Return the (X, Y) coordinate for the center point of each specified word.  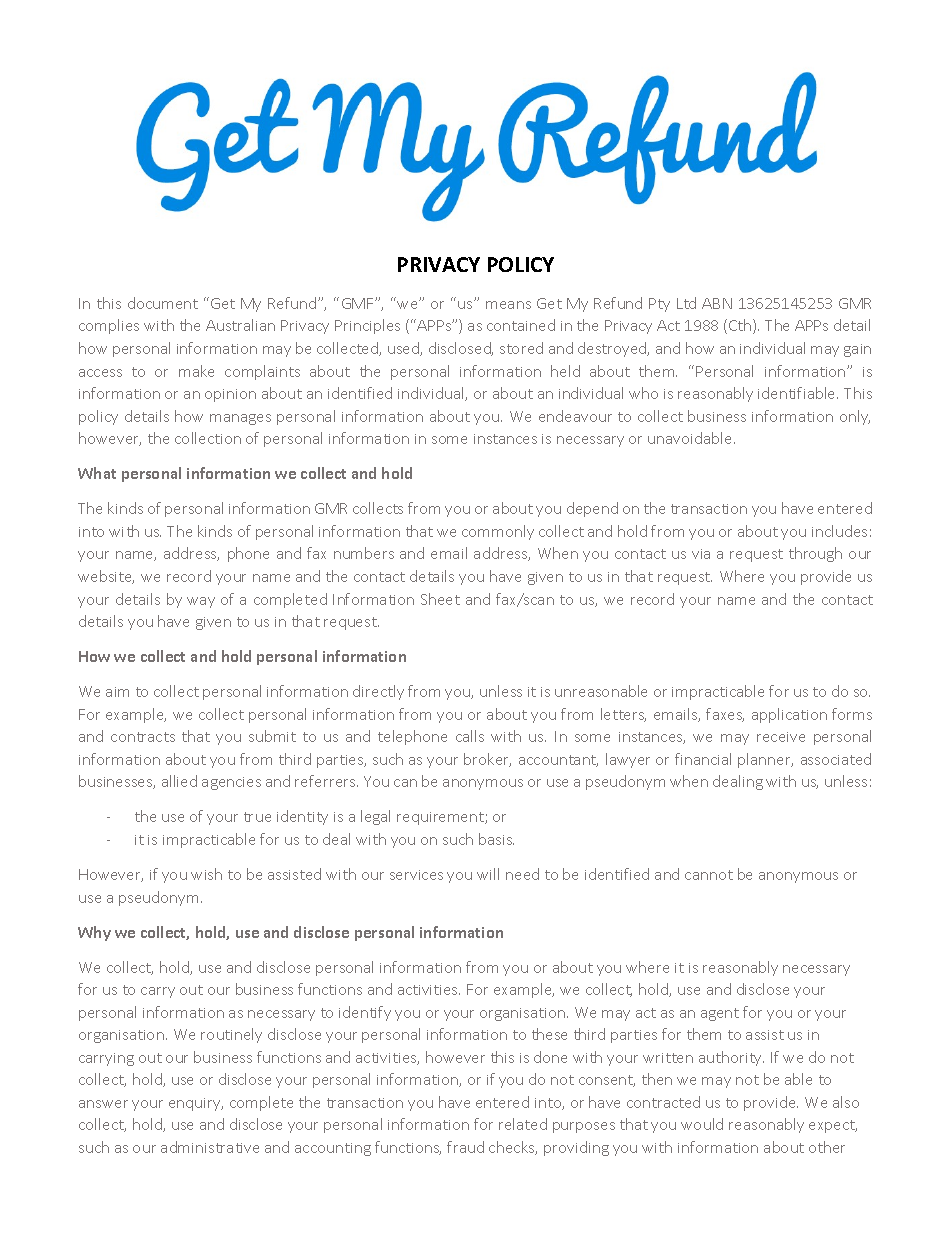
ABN (717, 303)
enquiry (196, 1104)
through (815, 554)
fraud (465, 1147)
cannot (709, 875)
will (488, 874)
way (201, 602)
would (702, 1124)
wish (206, 874)
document (163, 303)
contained (521, 325)
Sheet (440, 599)
